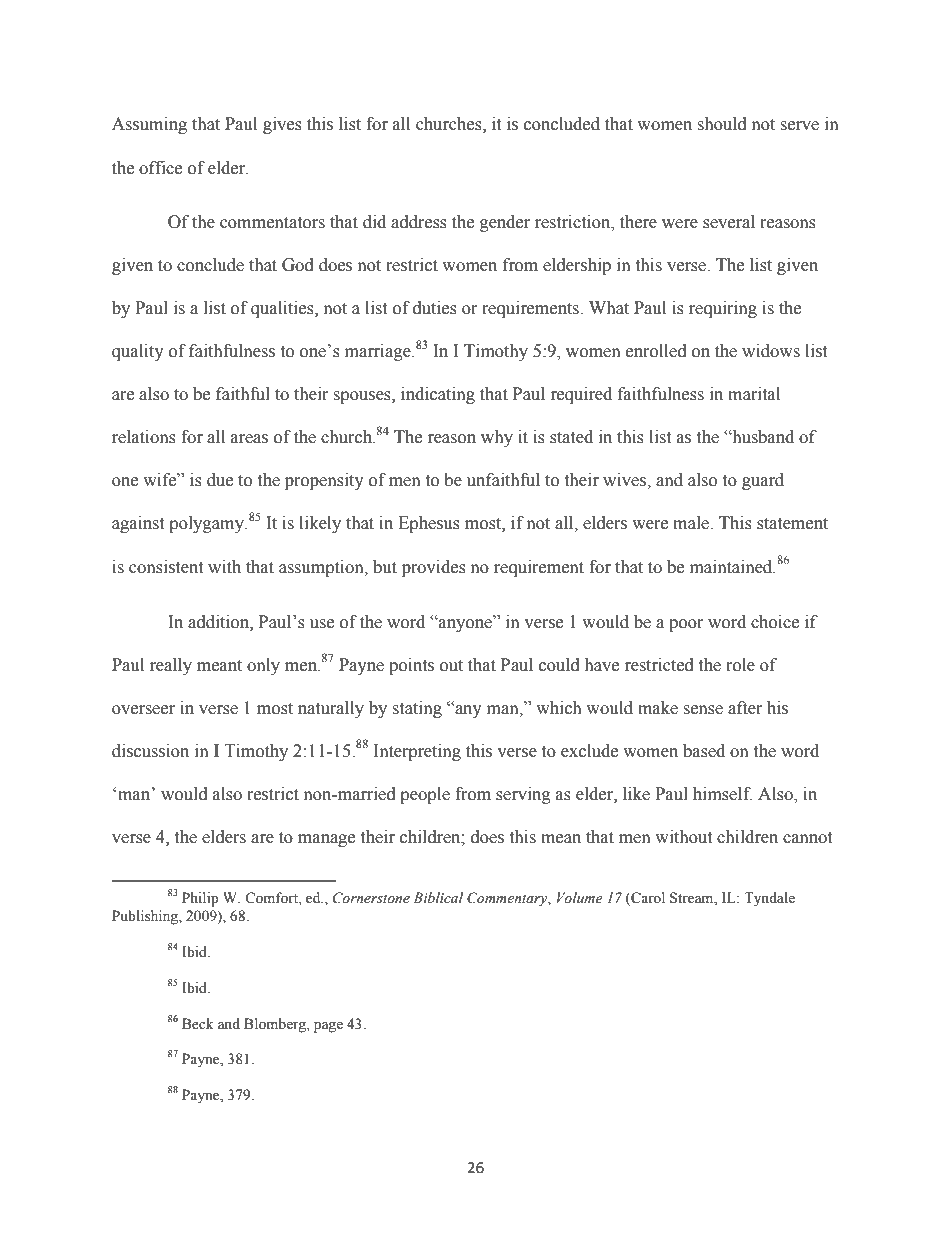 The image size is (952, 1233). What do you see at coordinates (249, 439) in the page?
I see `areas` at bounding box center [249, 439].
